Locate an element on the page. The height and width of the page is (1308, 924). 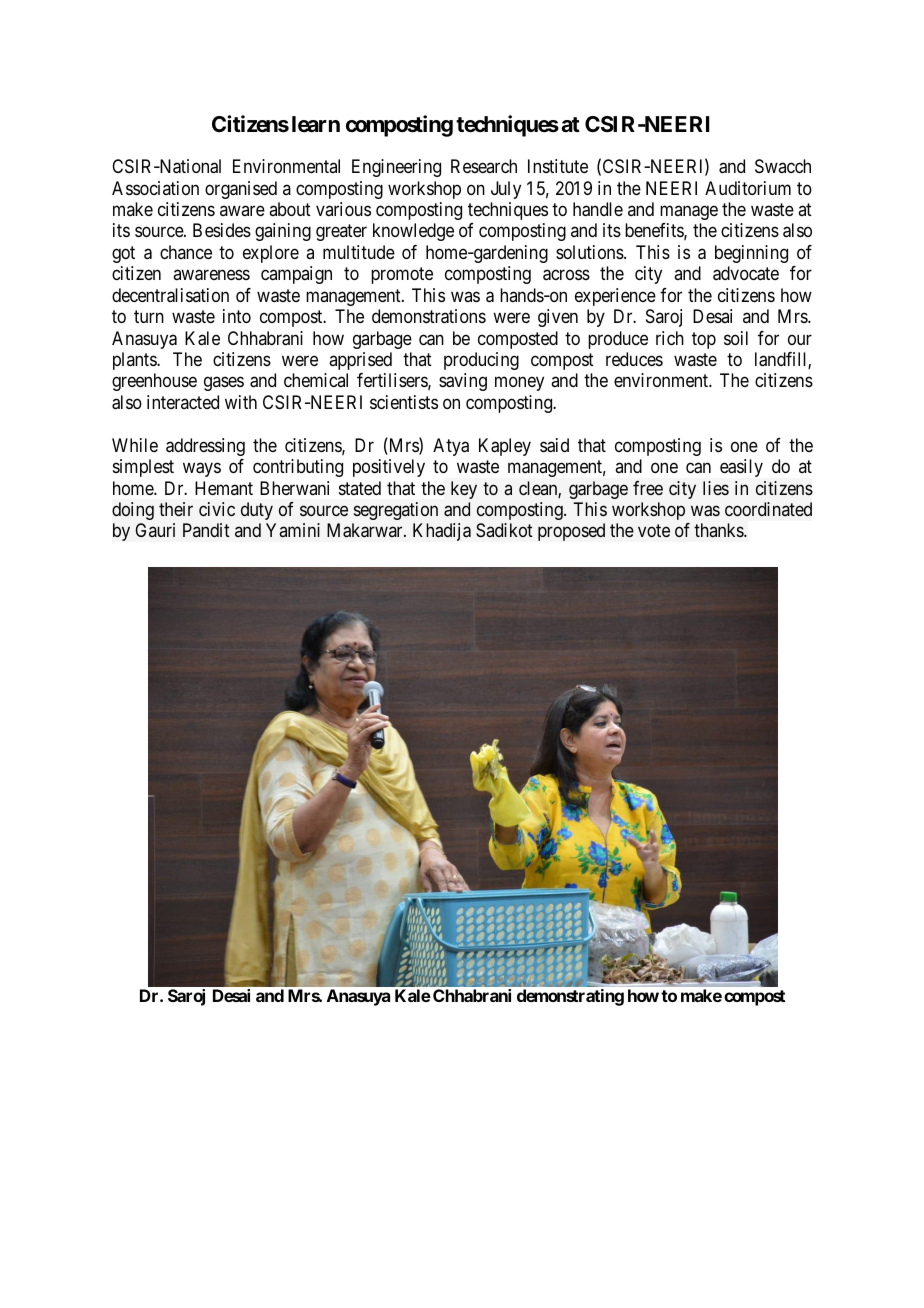
demonstrating is located at coordinates (570, 997).
